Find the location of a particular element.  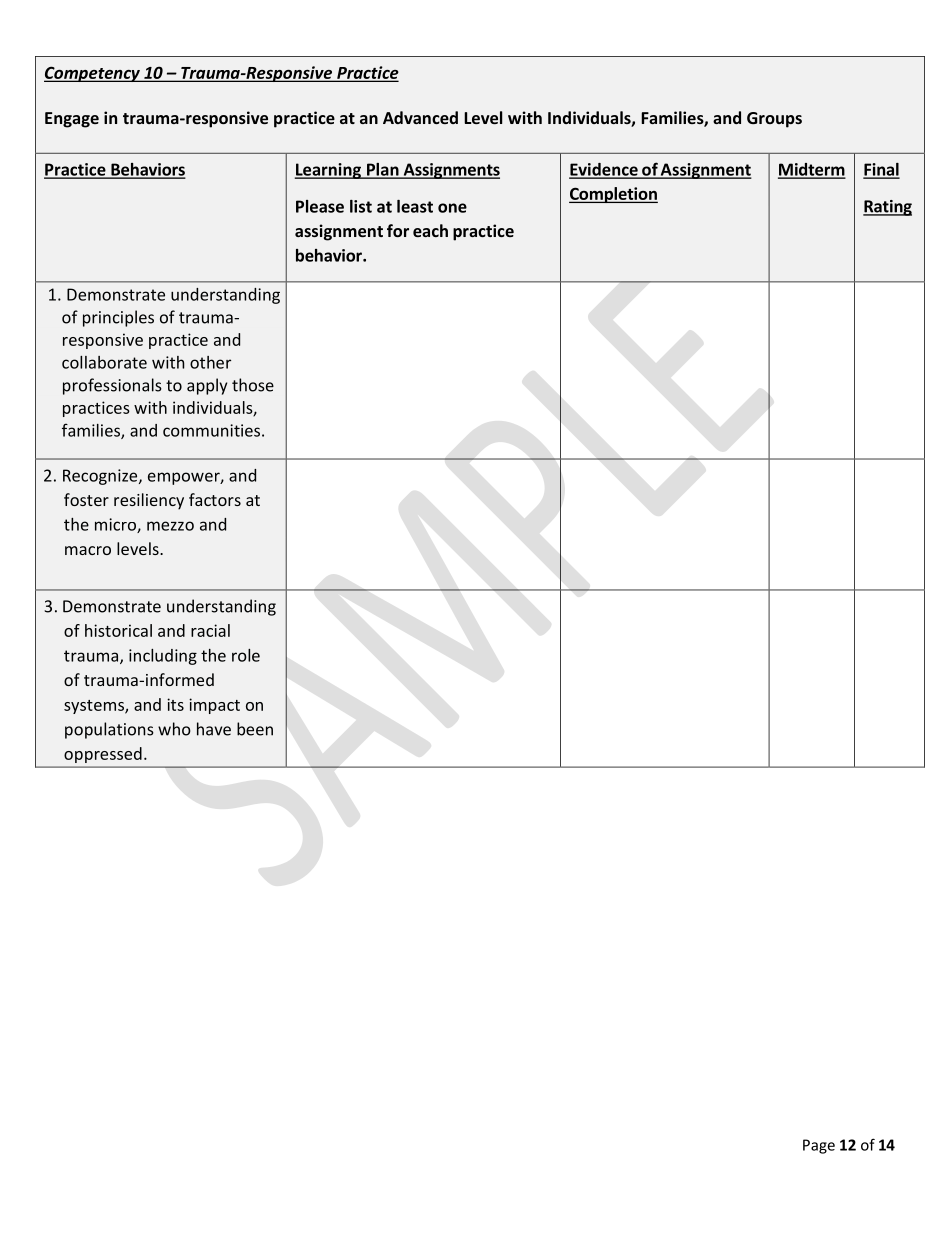

who is located at coordinates (174, 729).
